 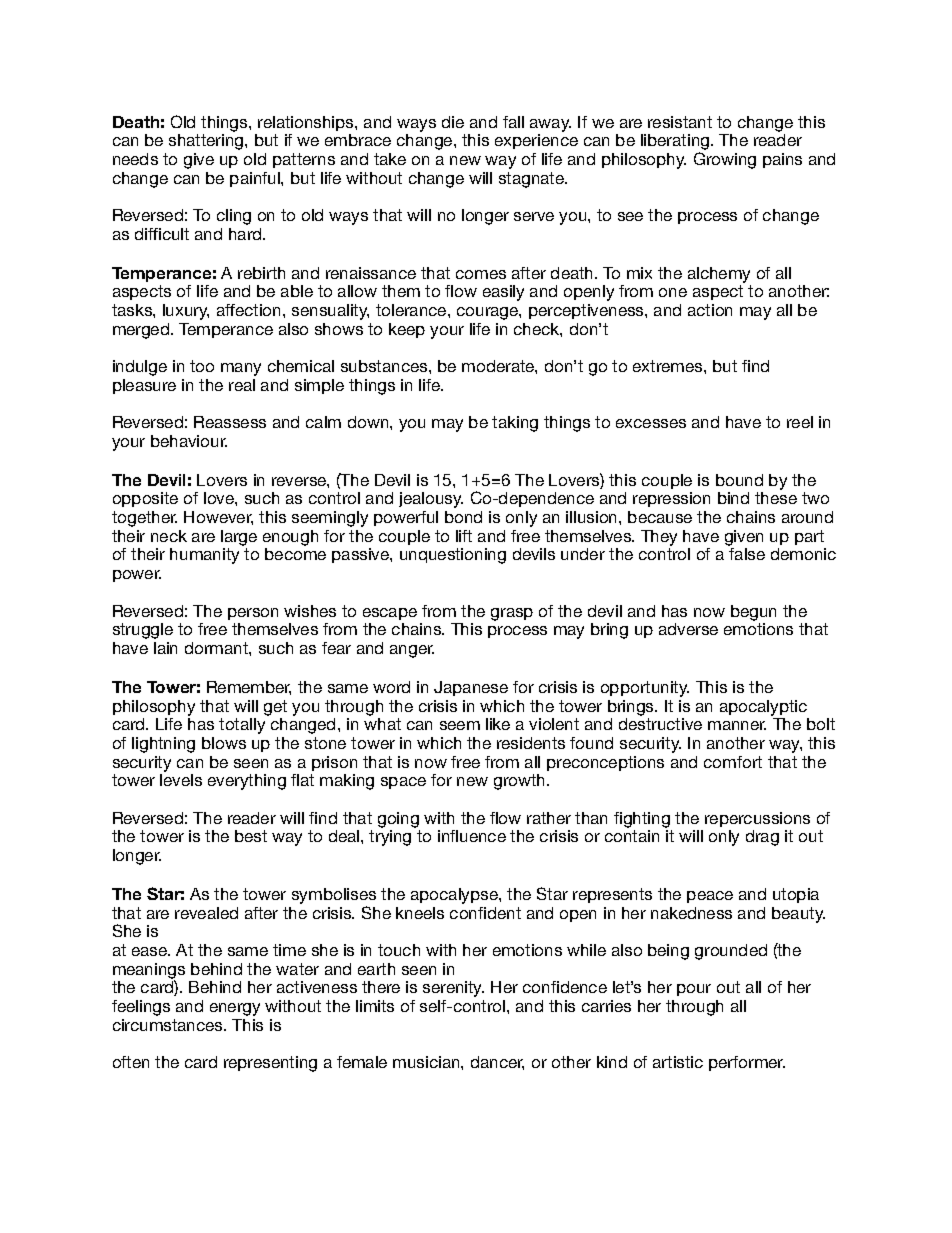 What do you see at coordinates (253, 614) in the document?
I see `person` at bounding box center [253, 614].
